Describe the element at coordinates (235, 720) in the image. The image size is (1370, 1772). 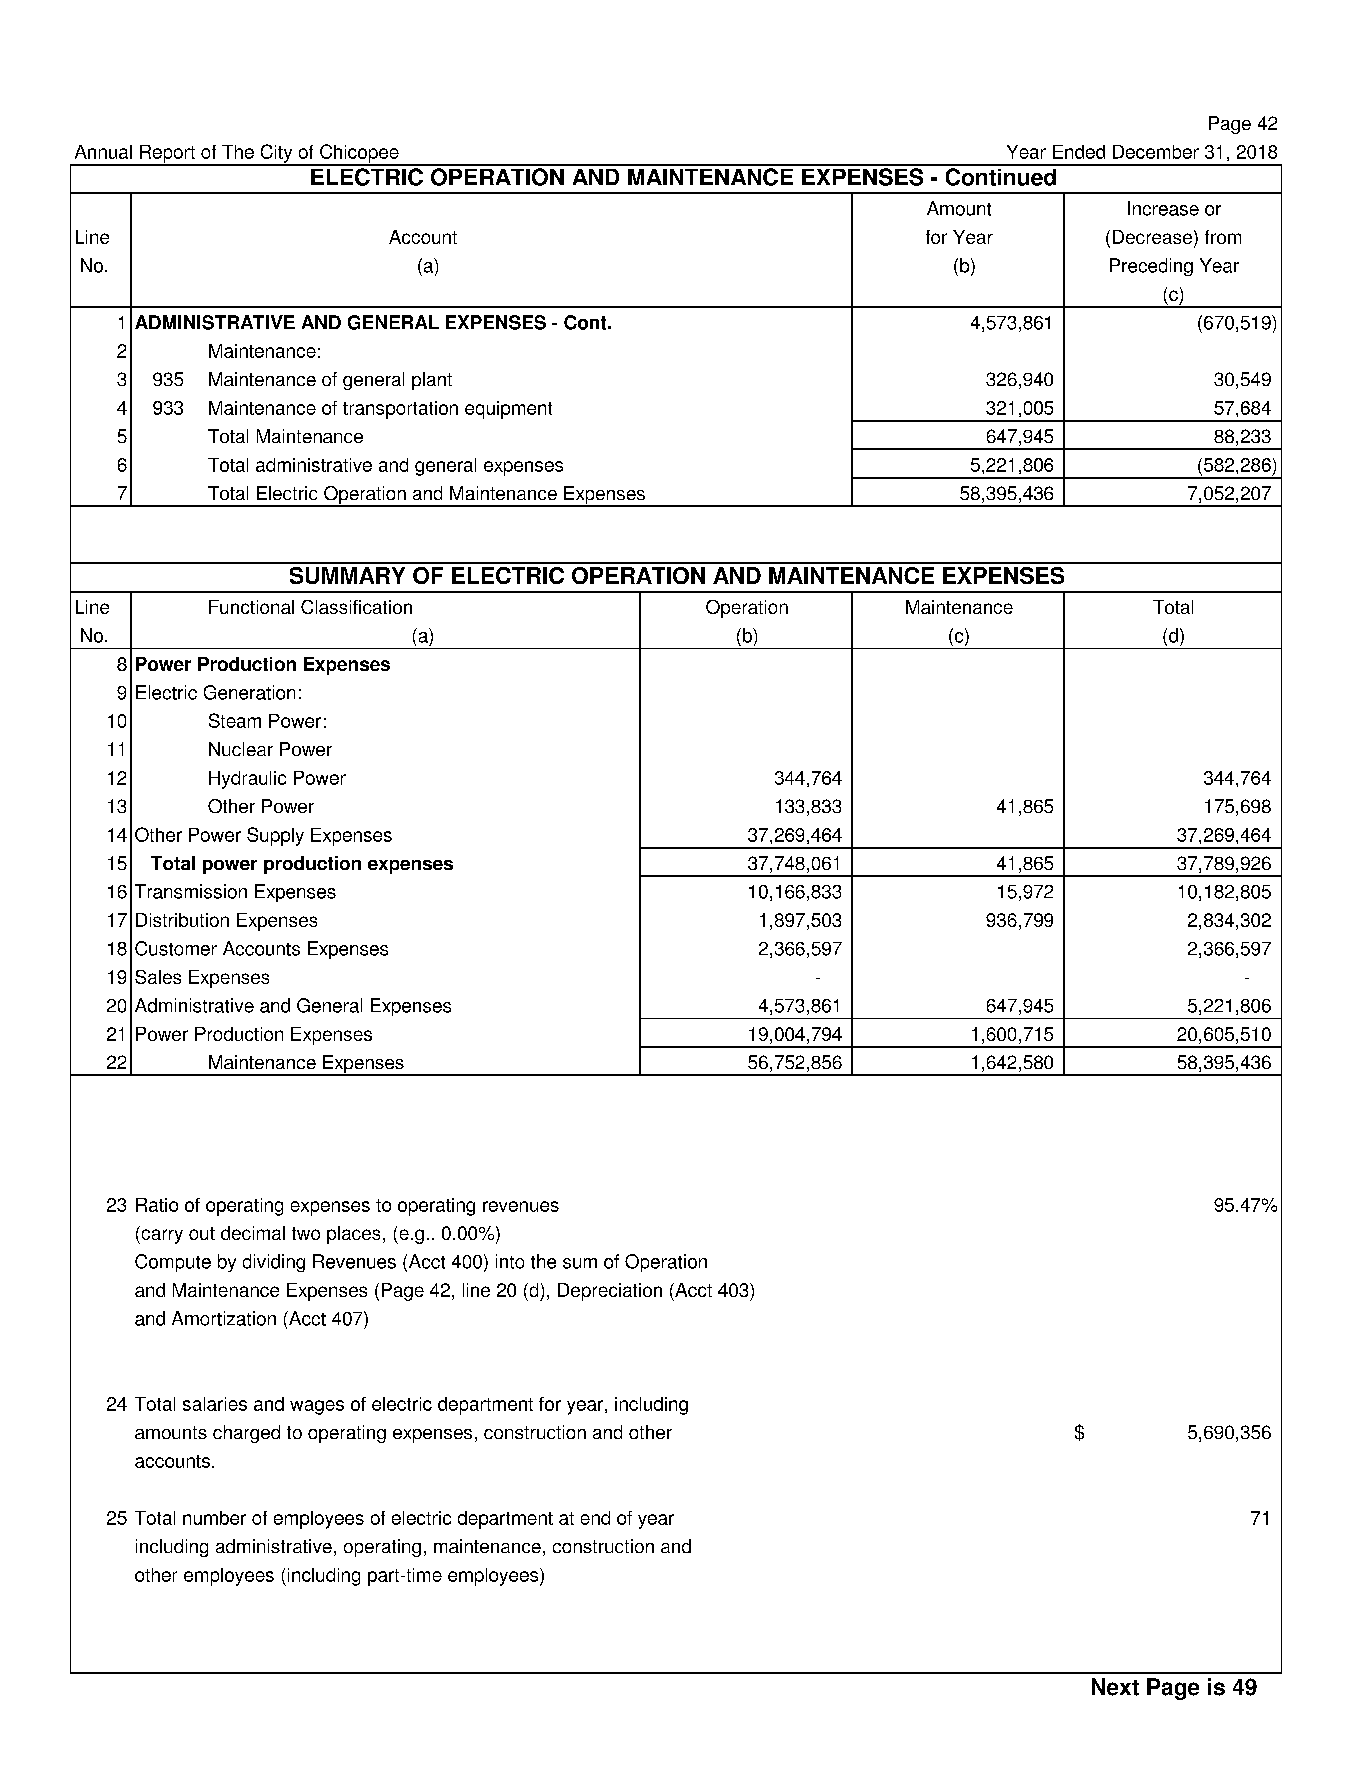
I see `Steam` at that location.
